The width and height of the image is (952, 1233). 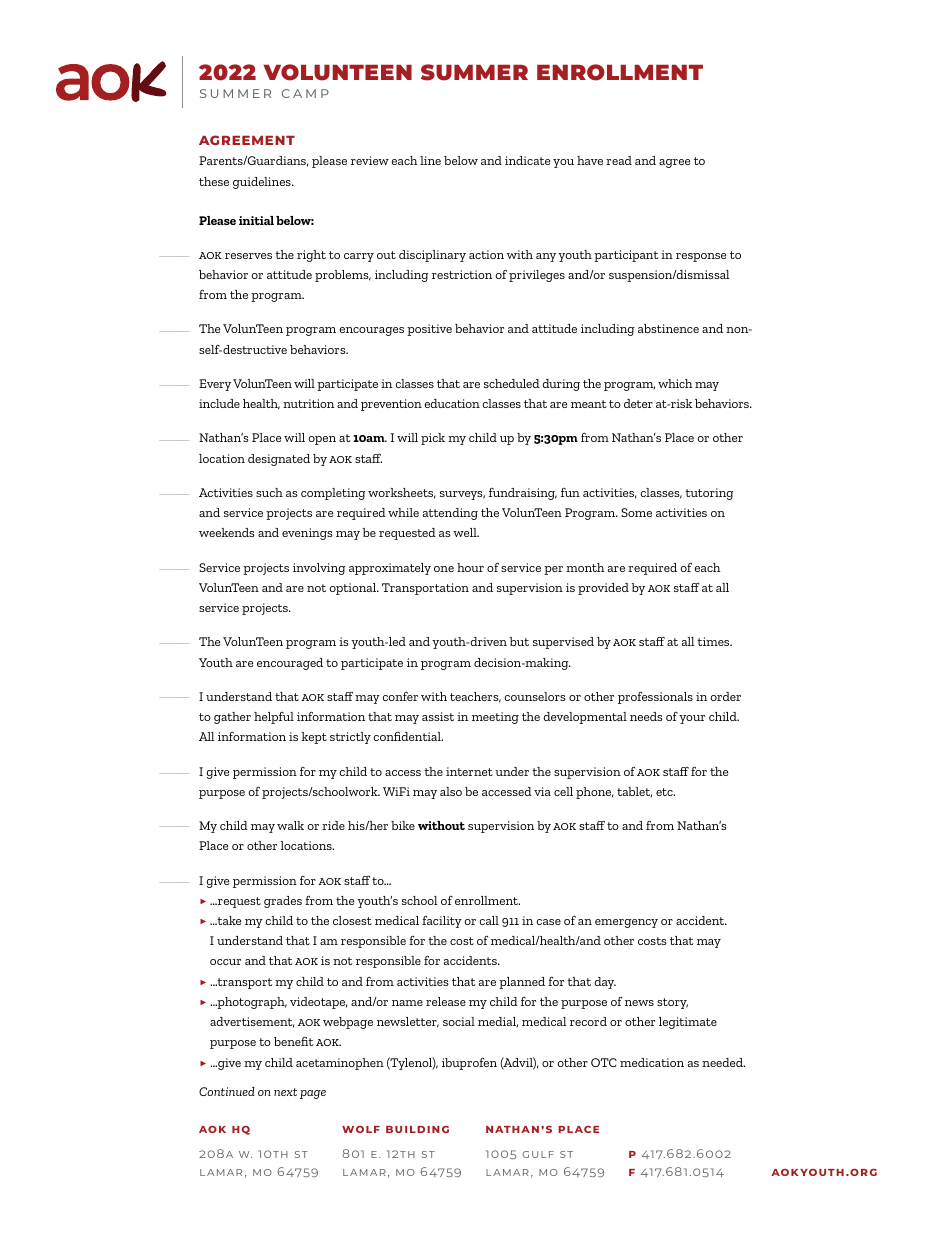 What do you see at coordinates (290, 825) in the image?
I see `walk` at bounding box center [290, 825].
